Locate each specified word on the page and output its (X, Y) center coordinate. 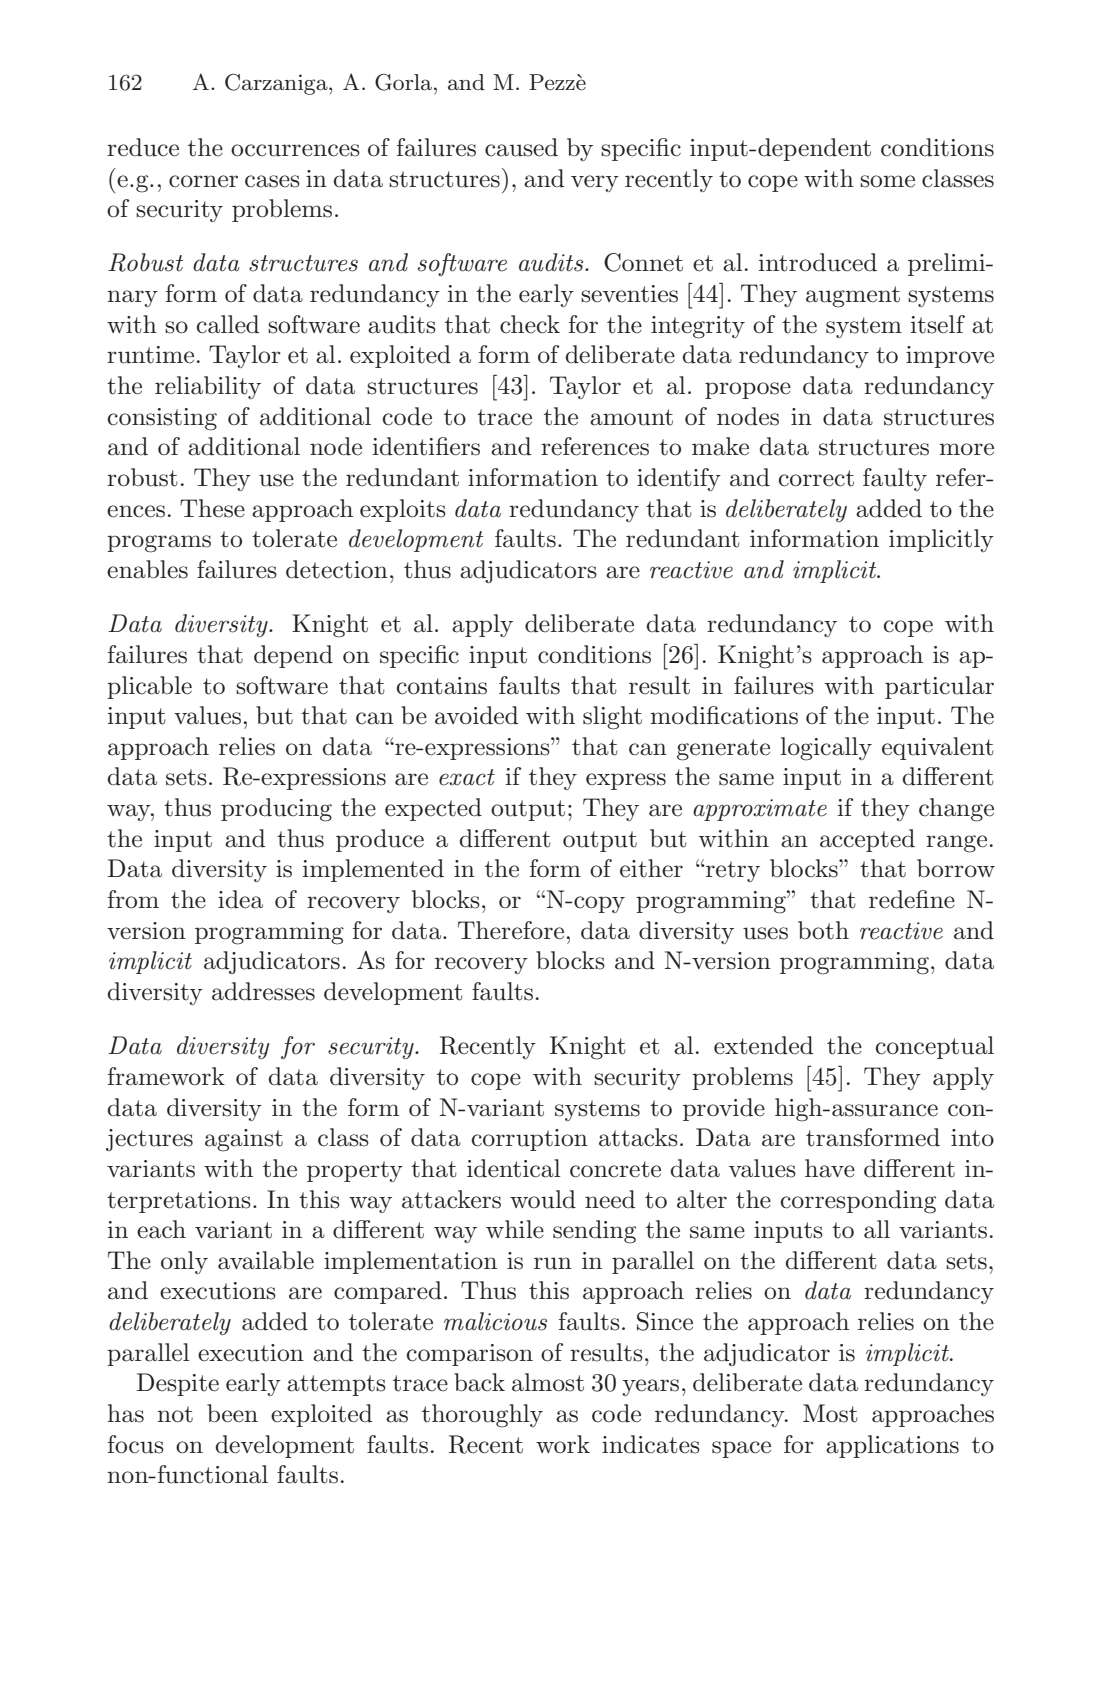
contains (441, 686)
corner (203, 181)
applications (892, 1446)
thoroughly (482, 1416)
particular (939, 687)
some (887, 181)
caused (521, 147)
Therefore (511, 930)
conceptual (934, 1047)
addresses (263, 991)
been (232, 1413)
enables (147, 569)
